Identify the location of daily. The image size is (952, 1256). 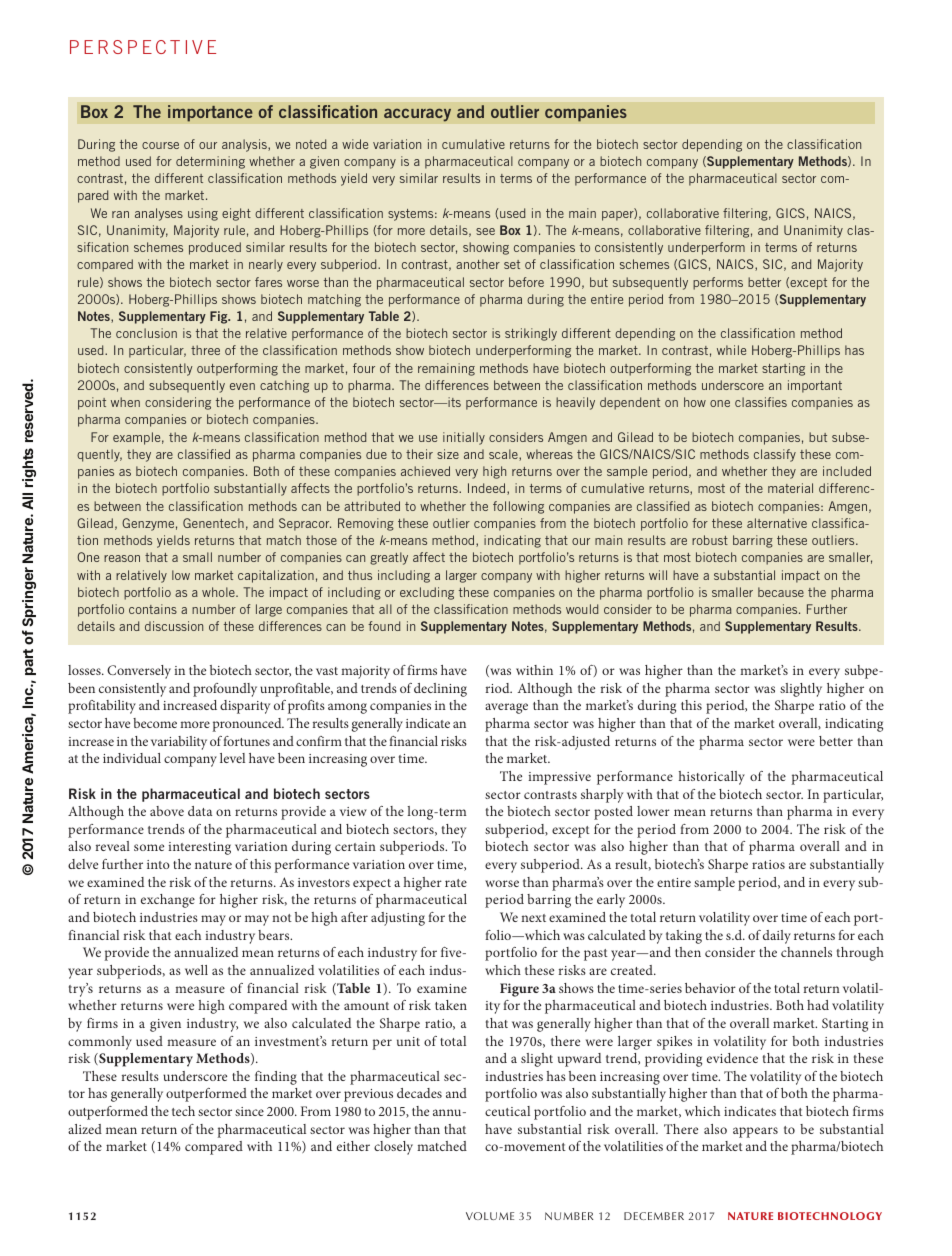
(777, 937).
